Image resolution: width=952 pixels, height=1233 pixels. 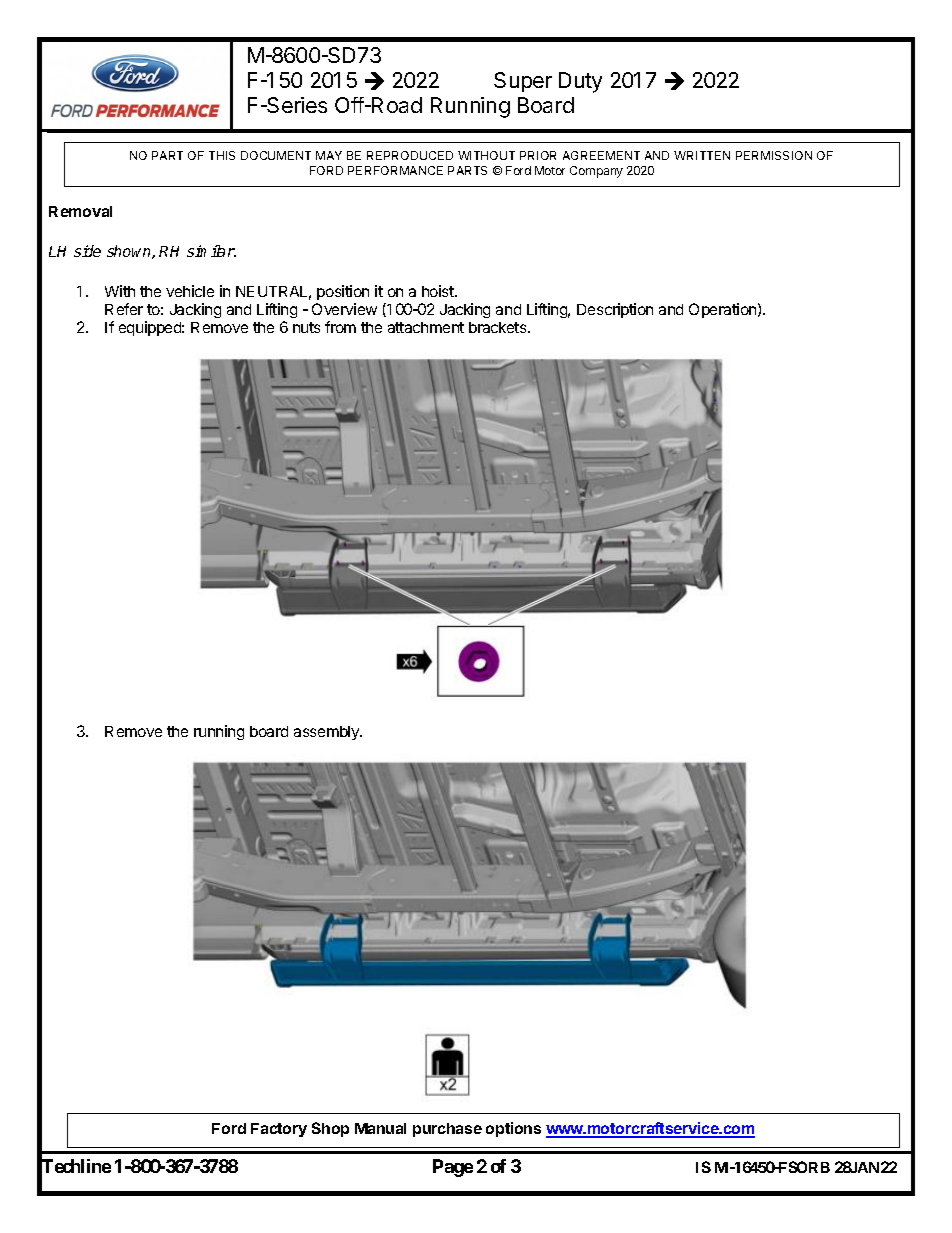 I want to click on options, so click(x=513, y=1129).
